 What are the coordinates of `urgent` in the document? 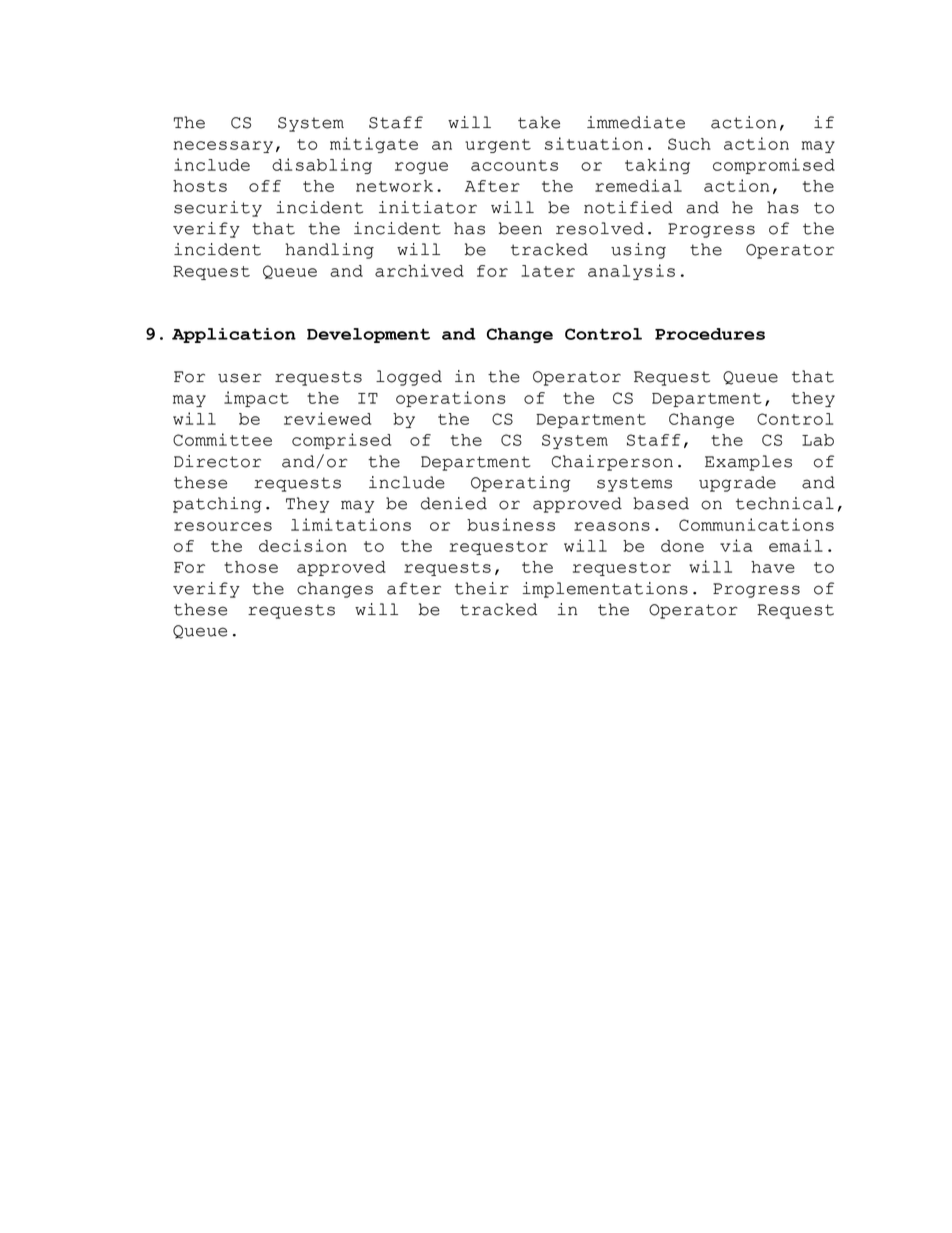 It's located at (498, 146).
